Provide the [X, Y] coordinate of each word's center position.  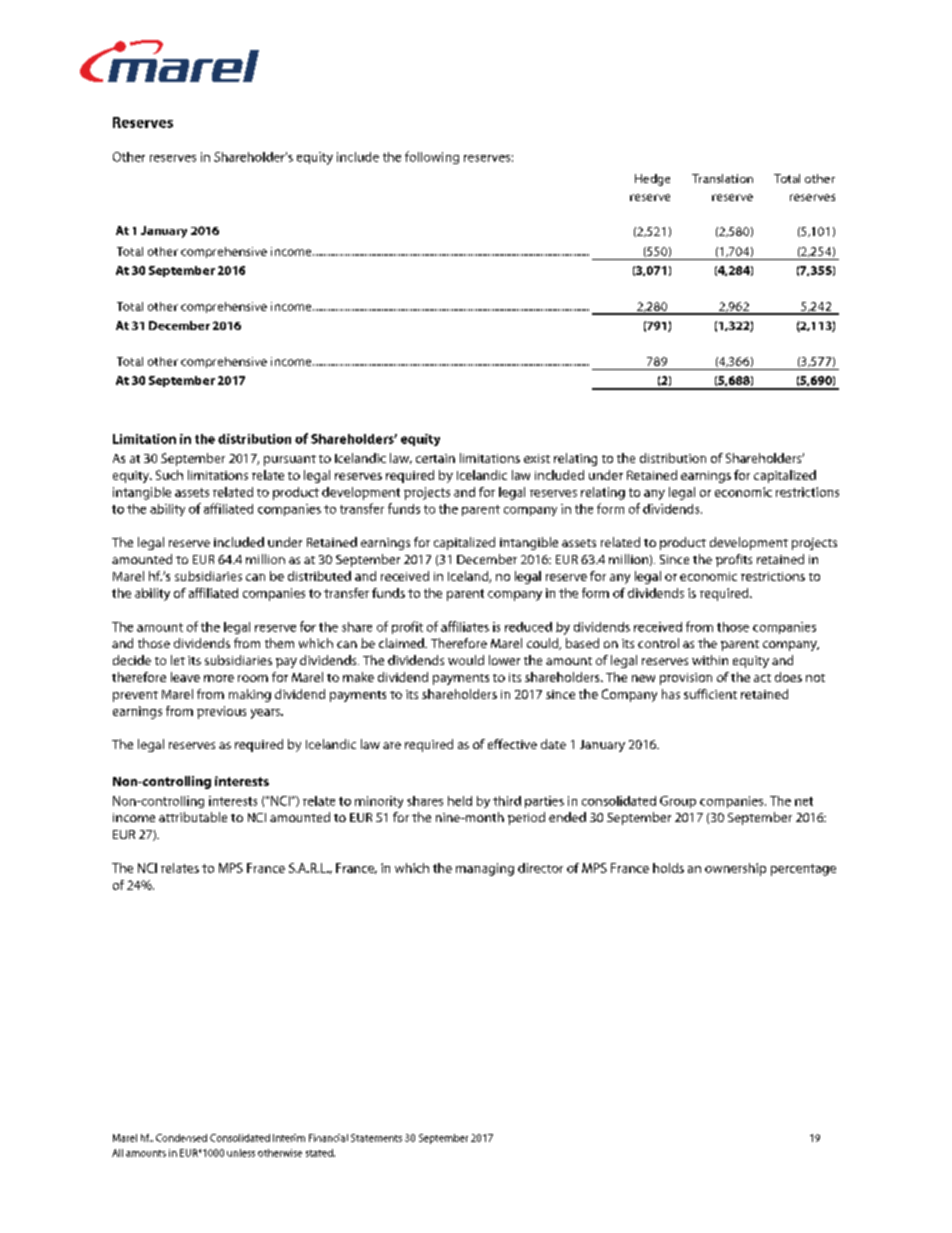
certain [435, 458]
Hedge [652, 180]
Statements [376, 1138]
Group [678, 802]
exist [537, 458]
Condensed [181, 1138]
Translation [722, 178]
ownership [735, 869]
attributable [193, 817]
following [432, 157]
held [460, 801]
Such [169, 475]
